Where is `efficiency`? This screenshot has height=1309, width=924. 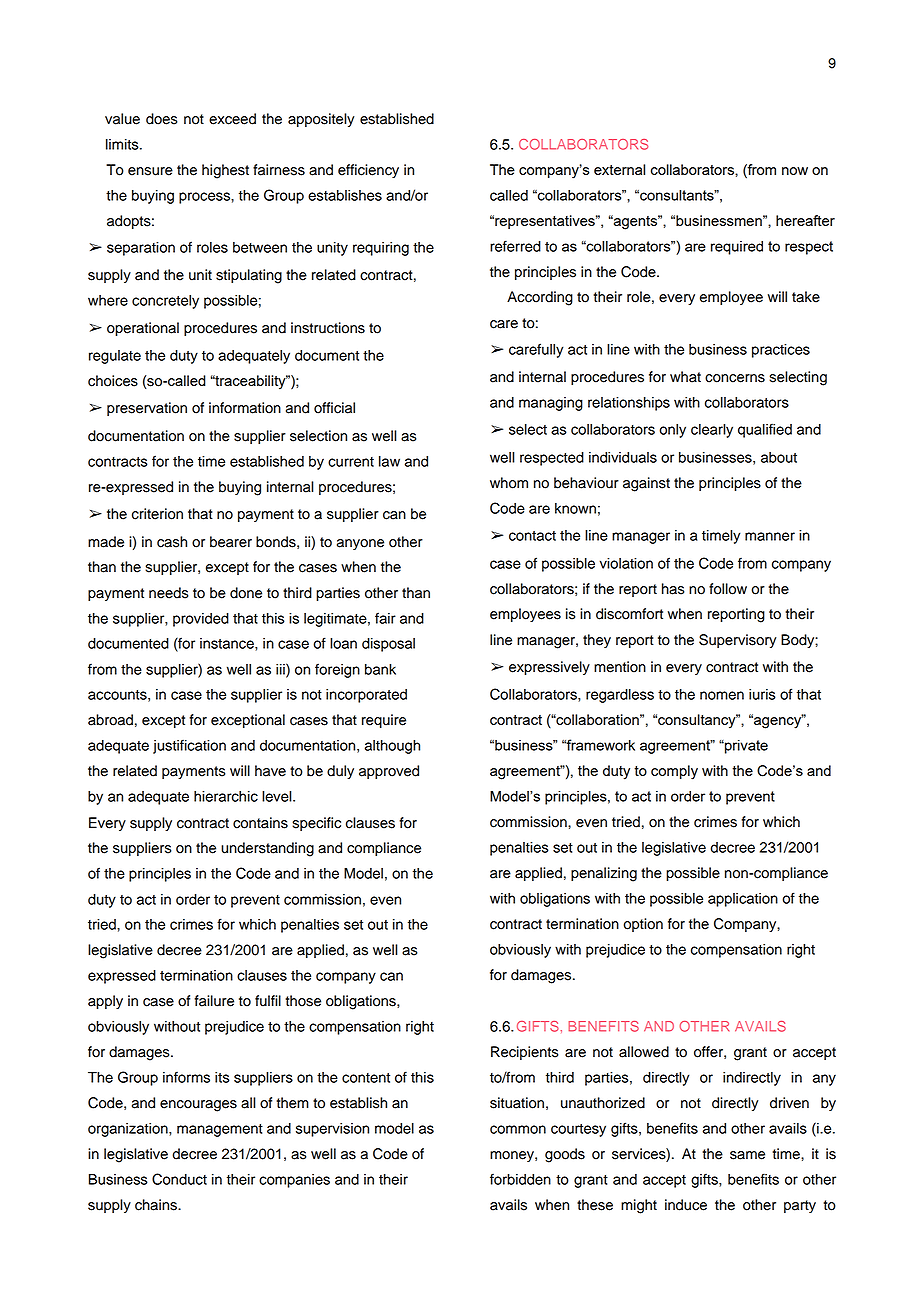 efficiency is located at coordinates (368, 171).
